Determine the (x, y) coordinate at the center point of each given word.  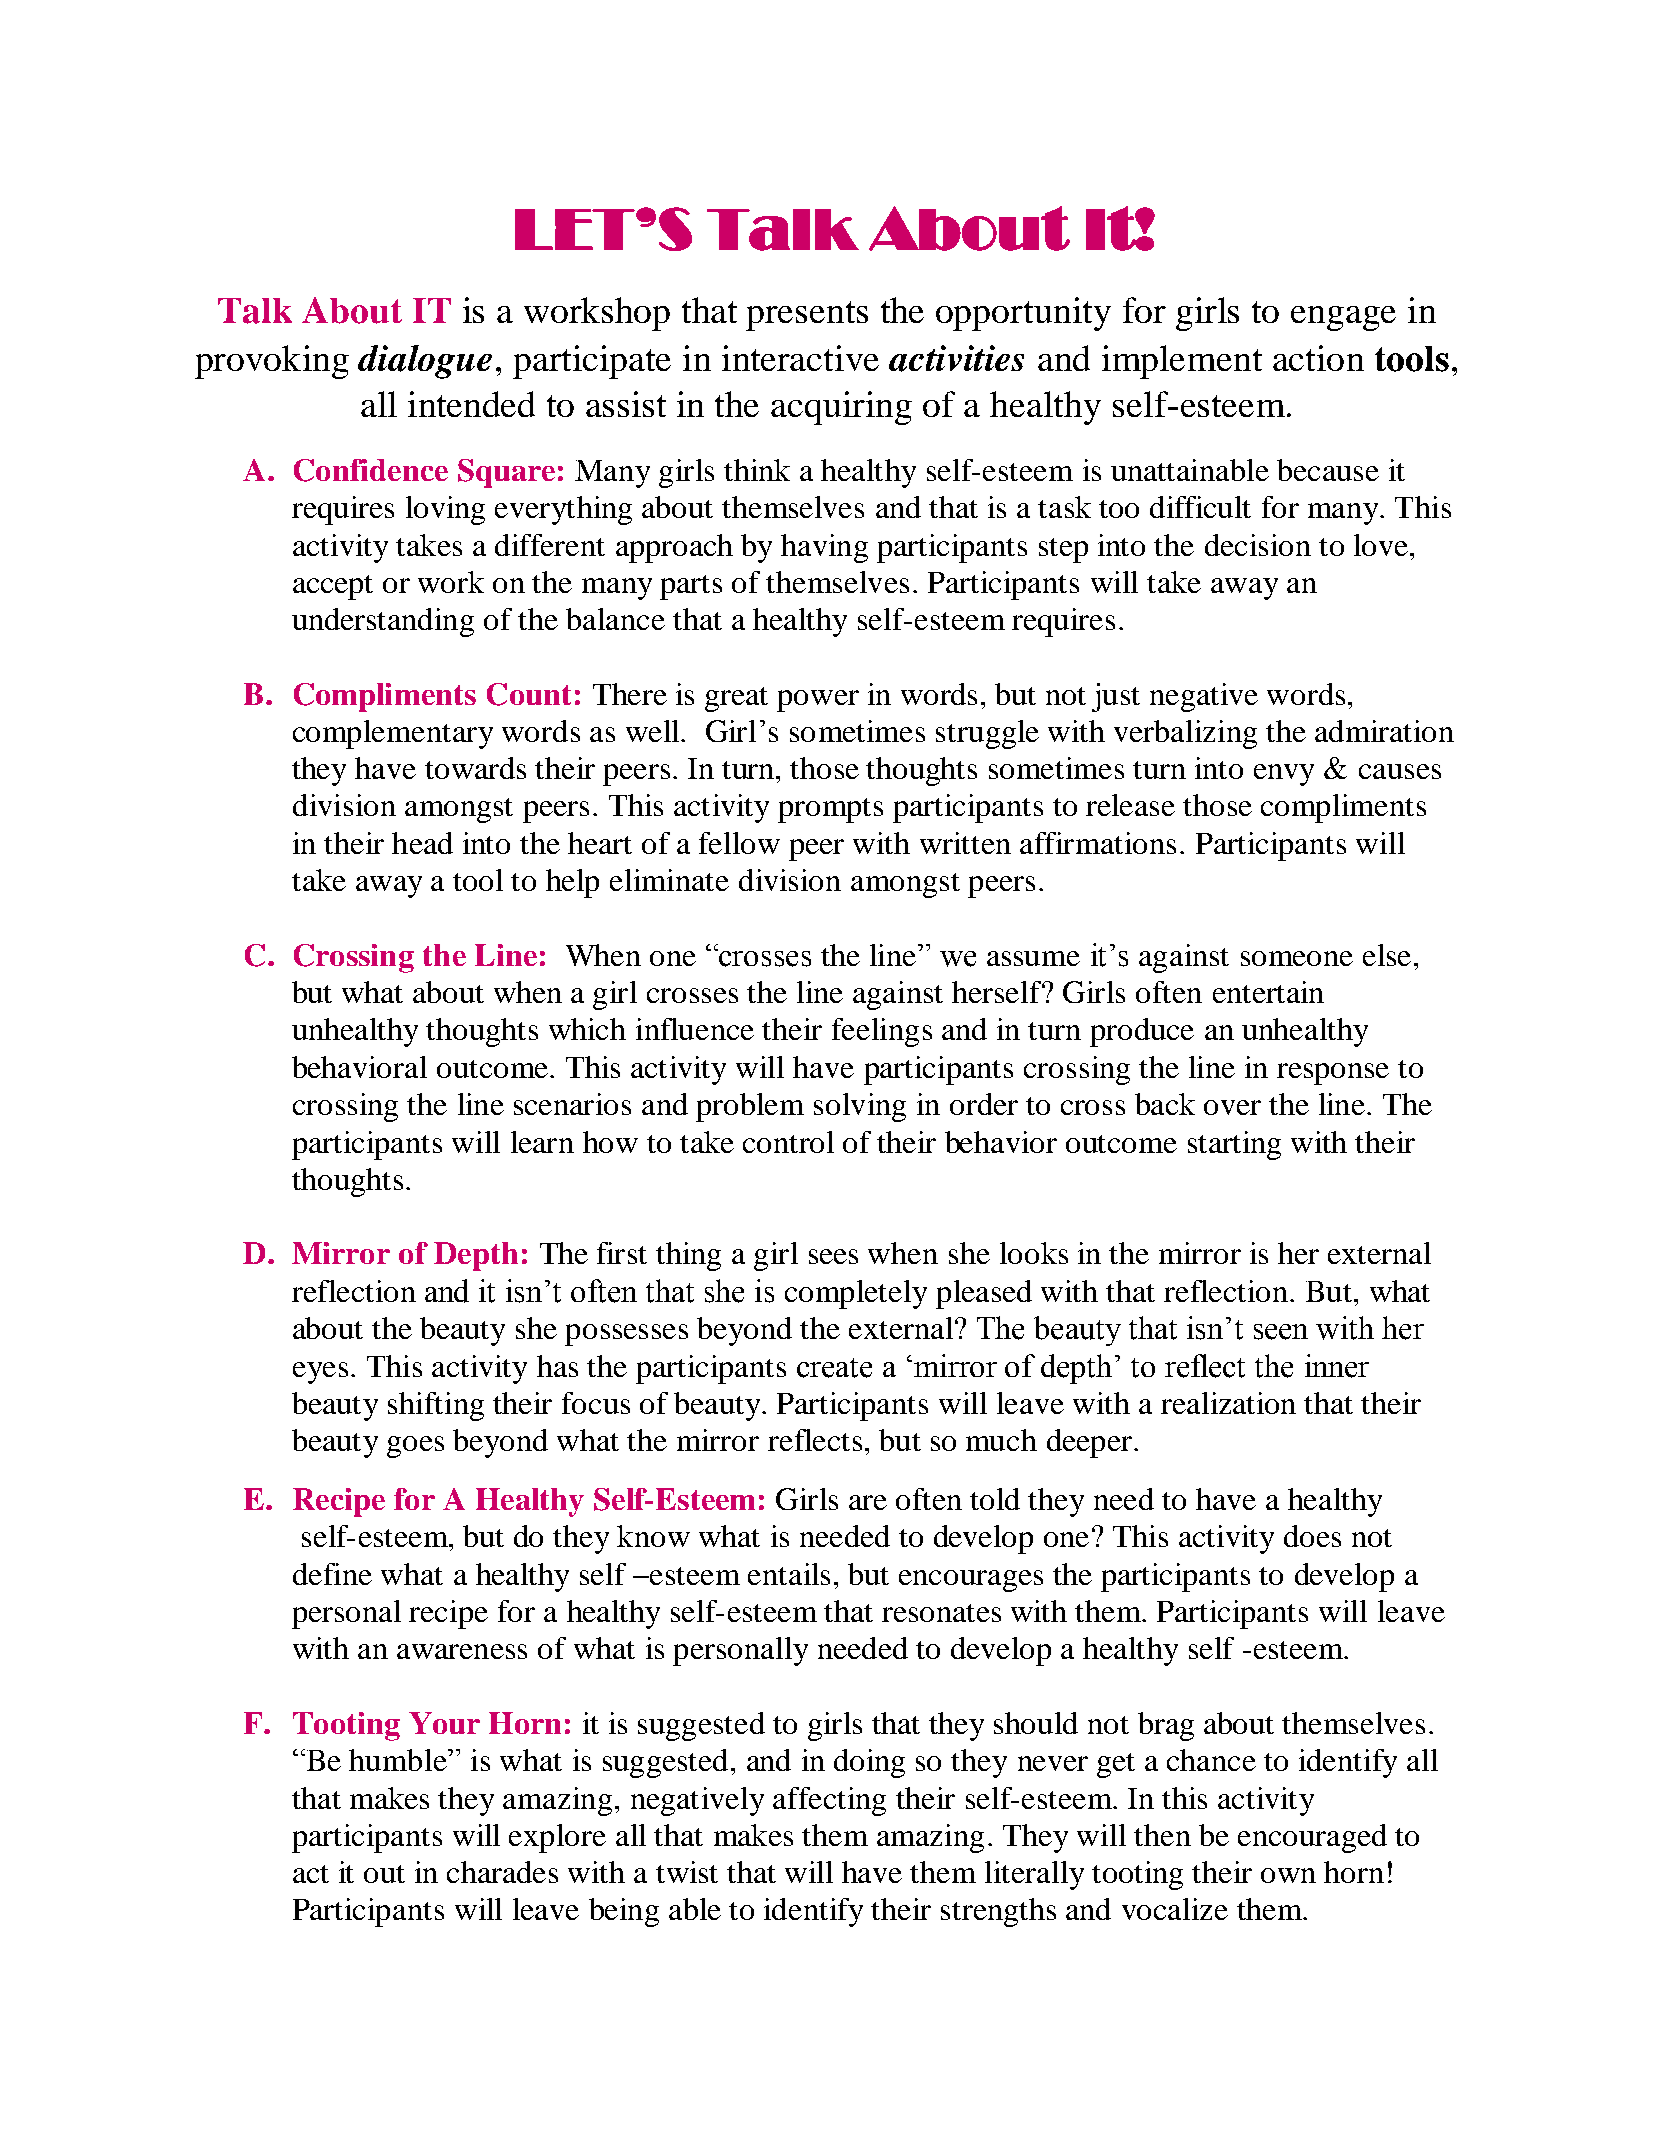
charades (502, 1872)
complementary (393, 734)
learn (542, 1142)
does (1312, 1536)
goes (415, 1447)
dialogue (425, 362)
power (818, 701)
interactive (800, 358)
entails (789, 1574)
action (1318, 358)
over (1232, 1107)
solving (860, 1107)
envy (1284, 775)
